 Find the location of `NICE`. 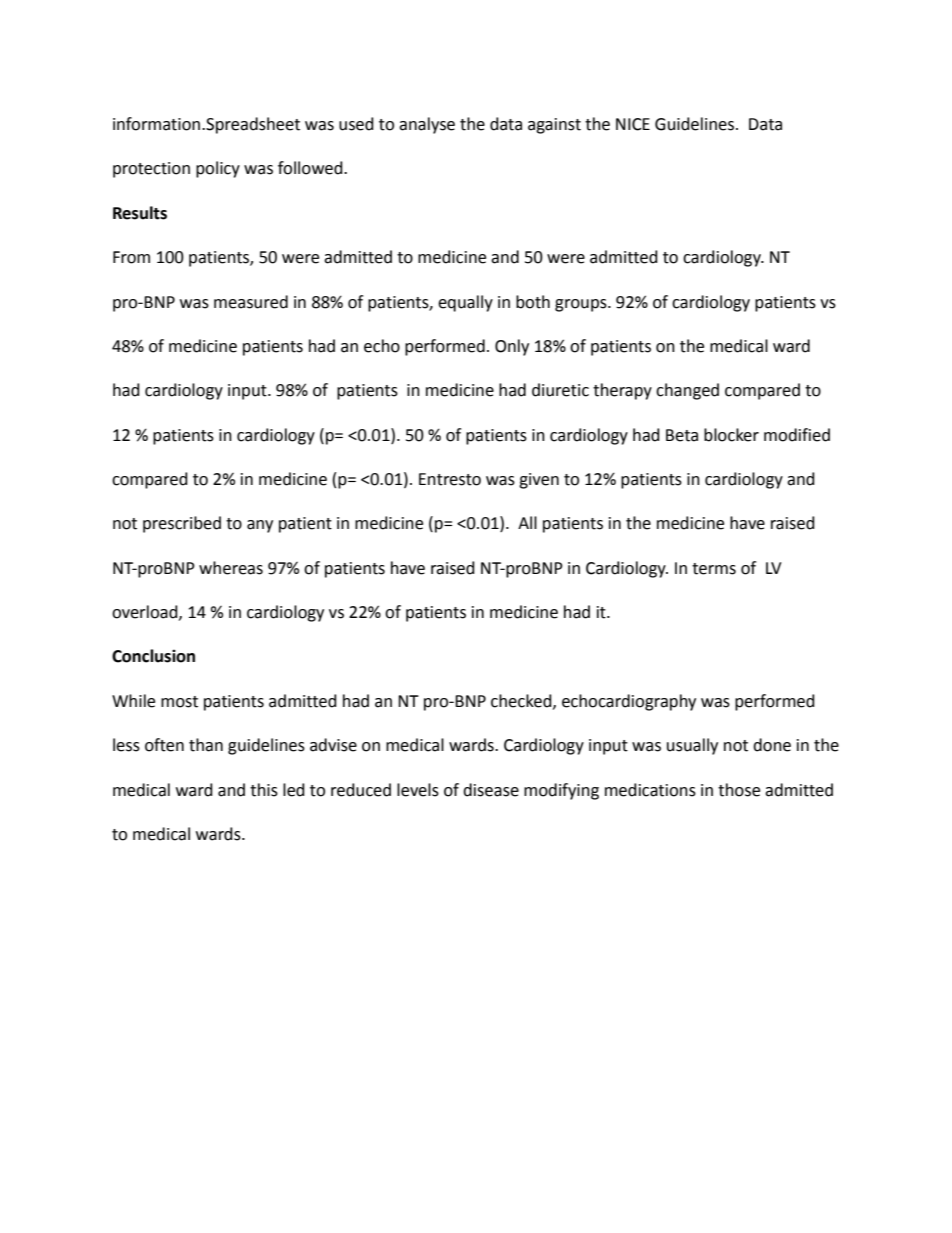

NICE is located at coordinates (633, 124).
